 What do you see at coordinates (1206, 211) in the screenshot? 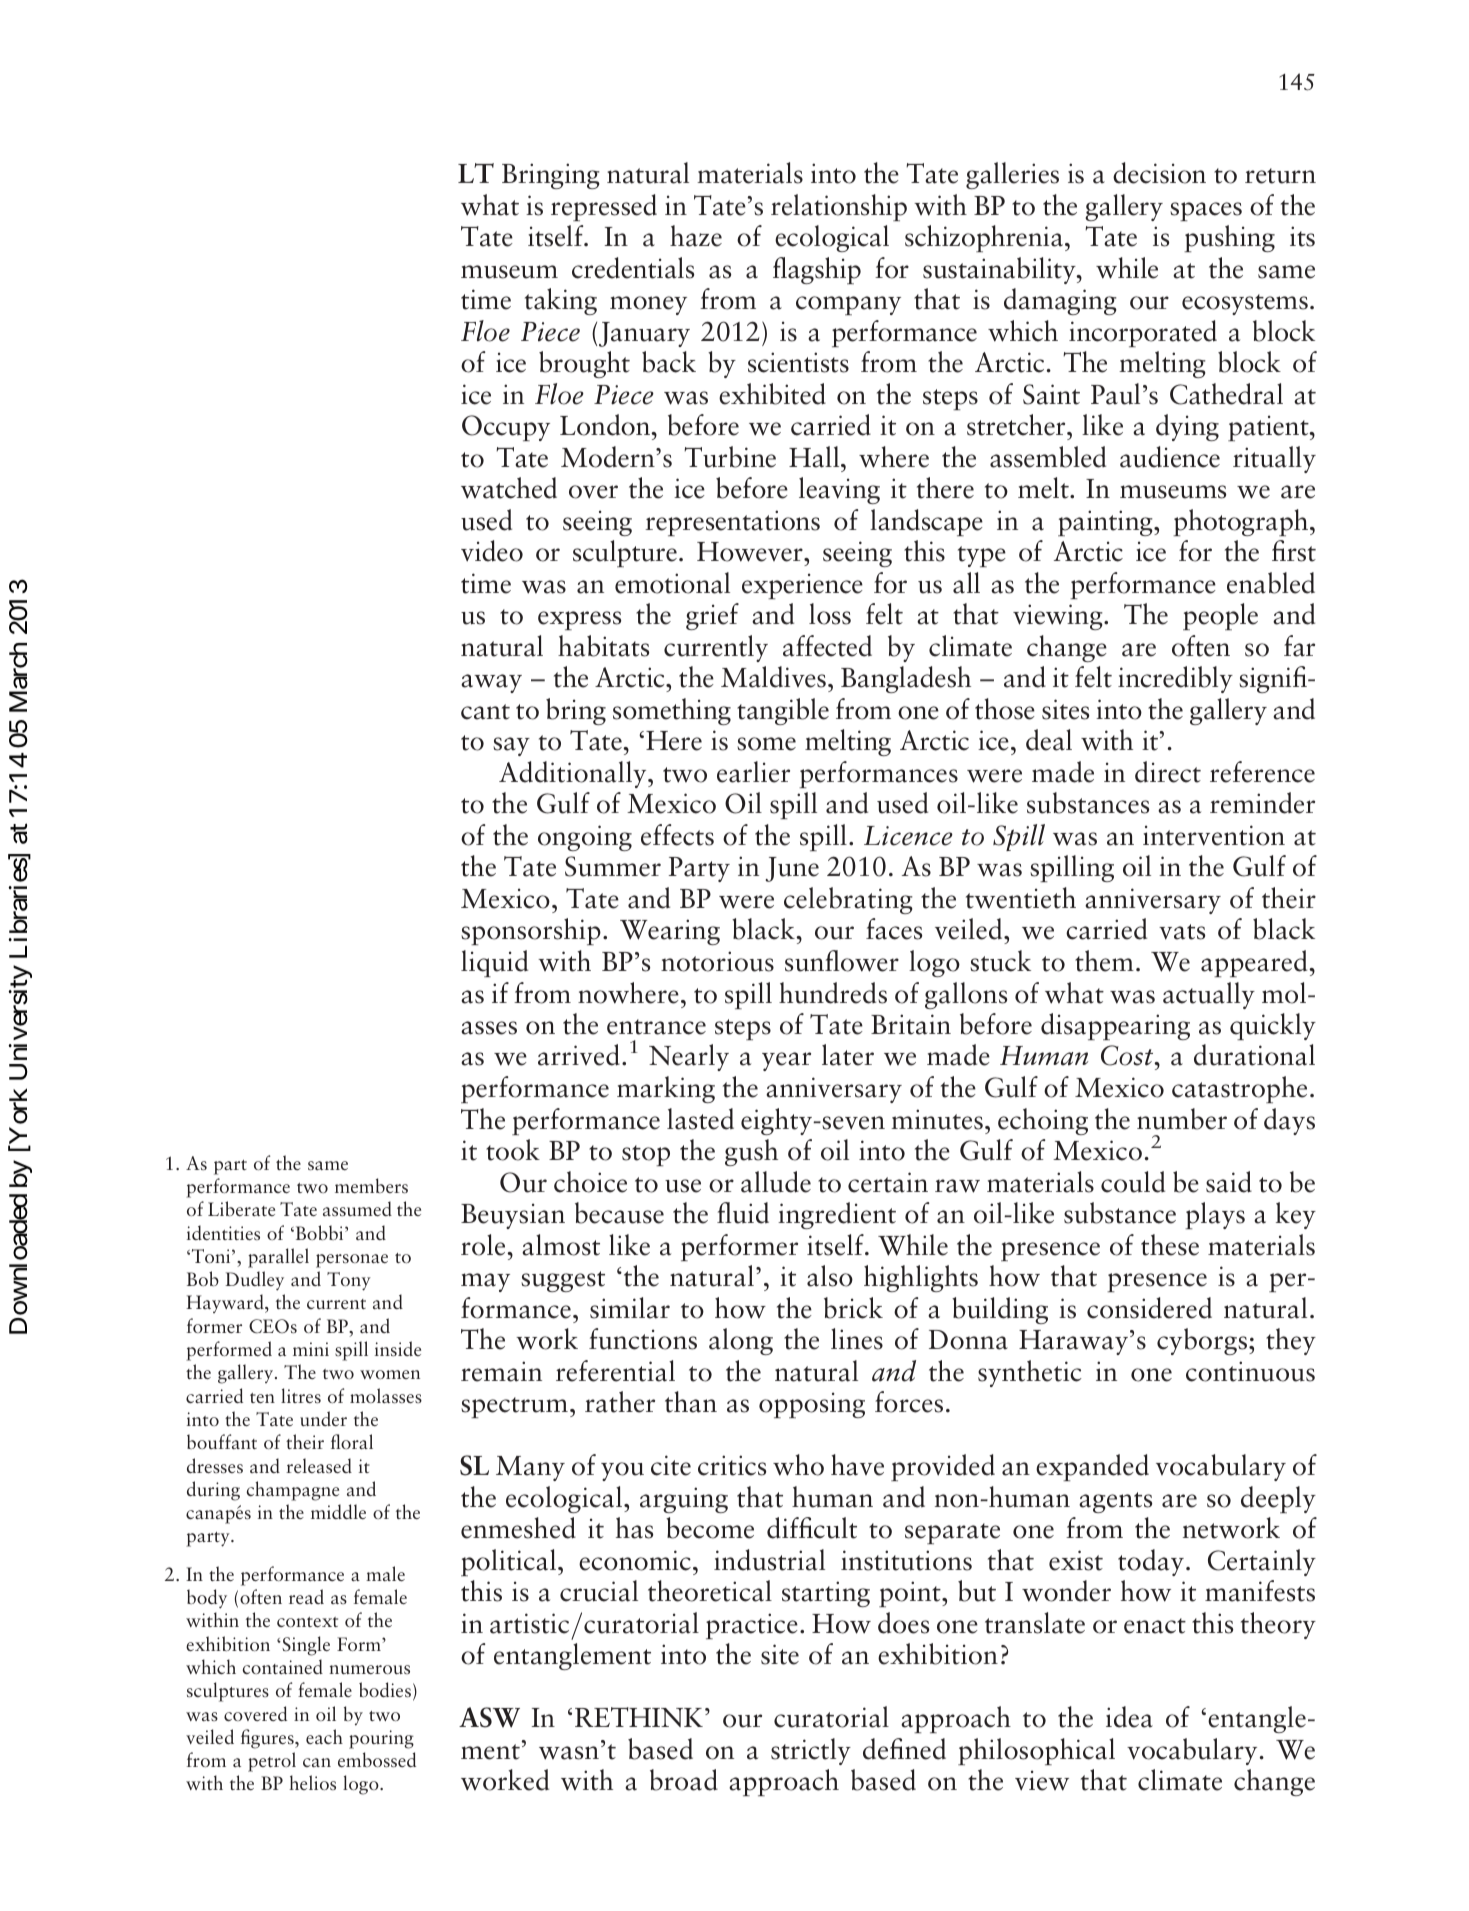
I see `spaces` at bounding box center [1206, 211].
